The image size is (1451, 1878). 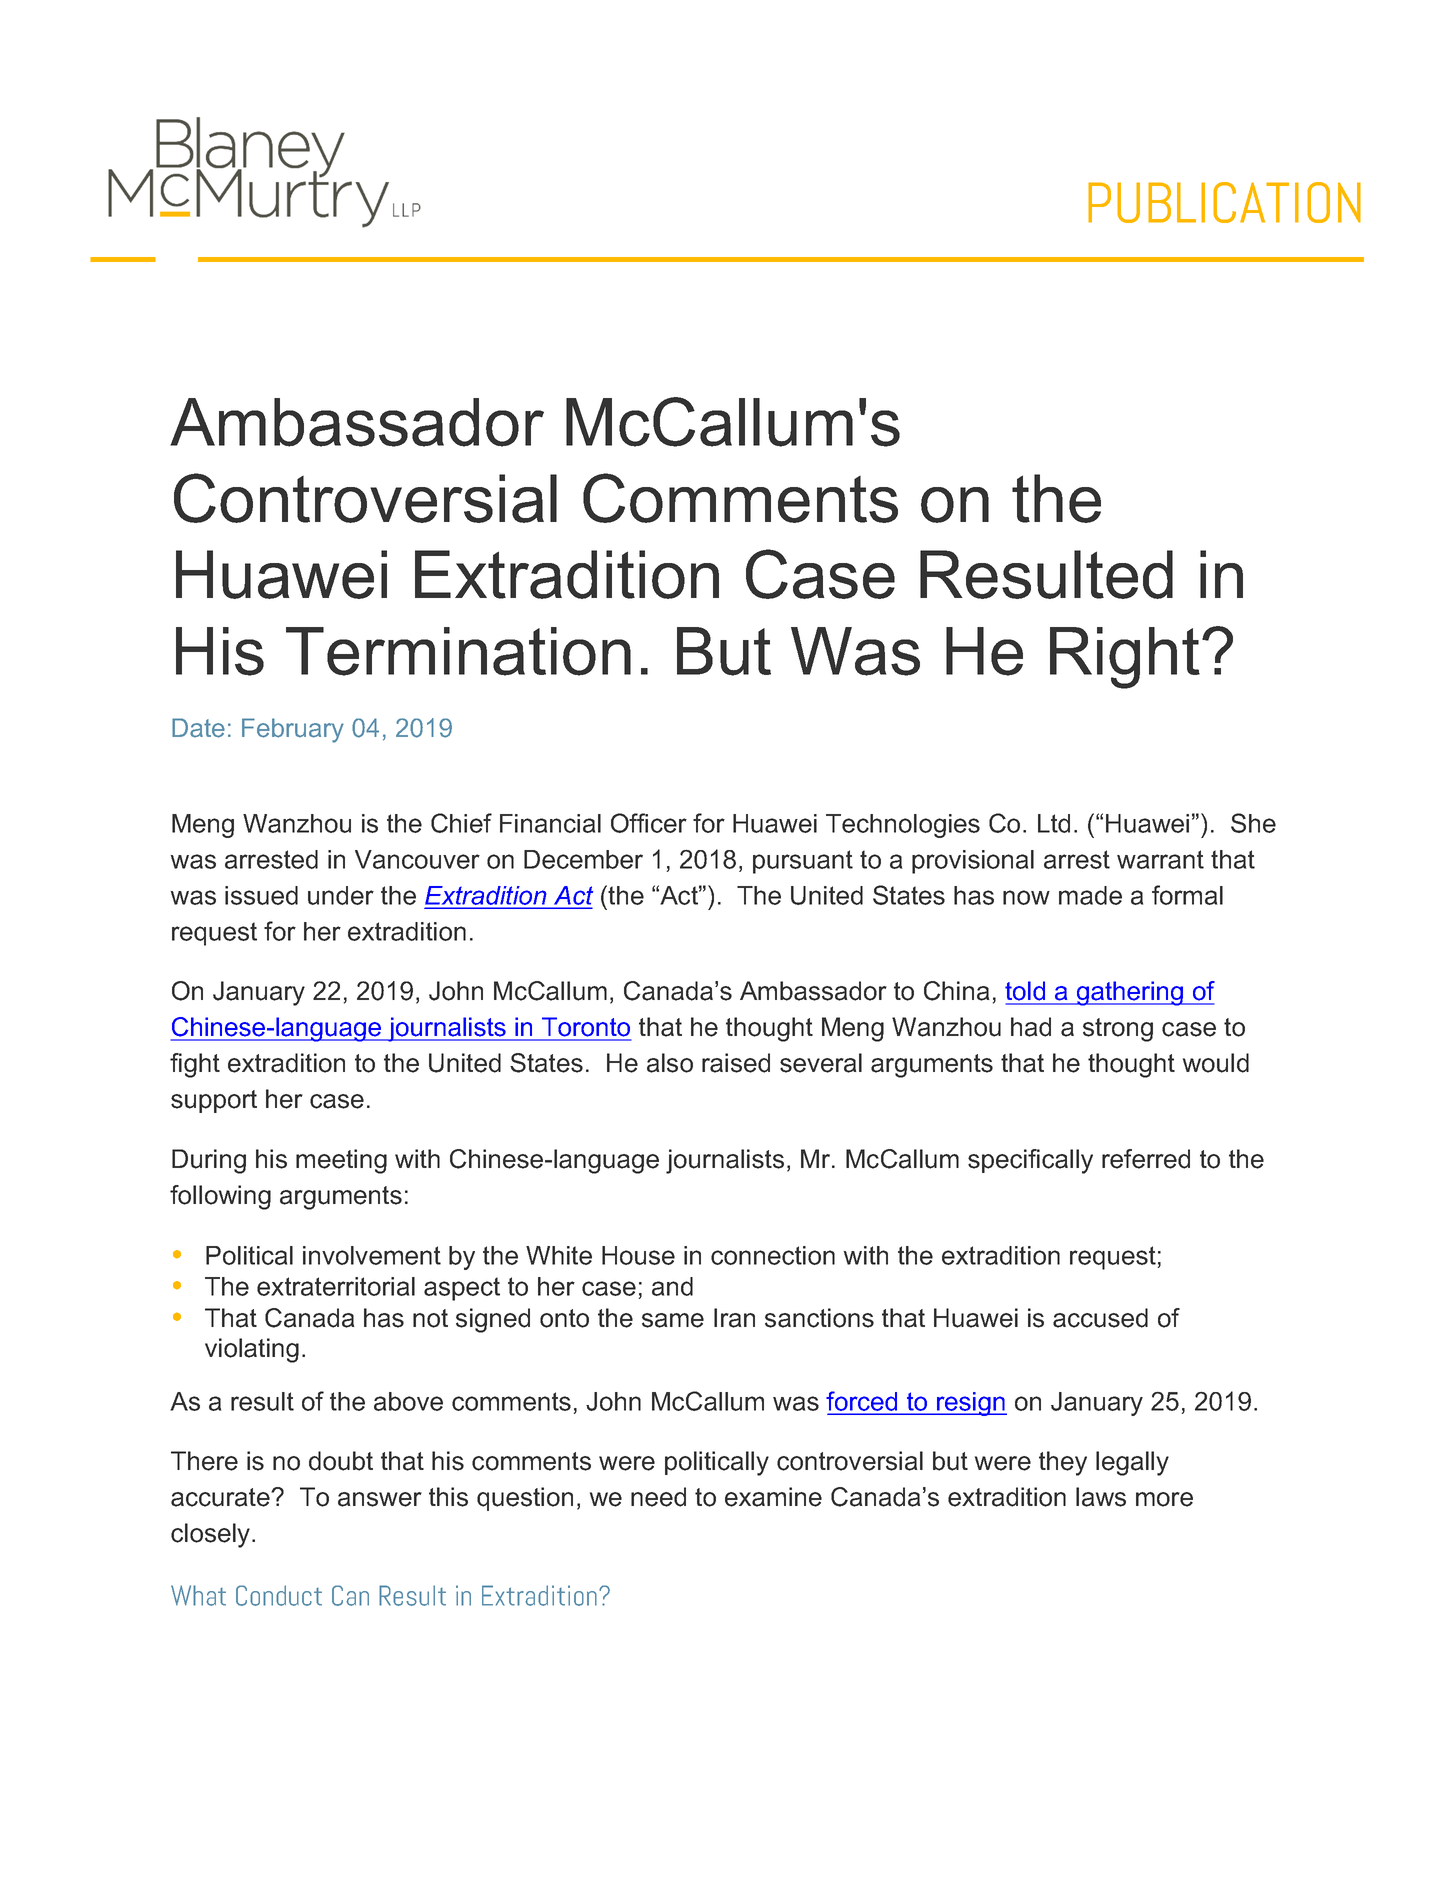 What do you see at coordinates (1125, 658) in the page?
I see `Right` at bounding box center [1125, 658].
